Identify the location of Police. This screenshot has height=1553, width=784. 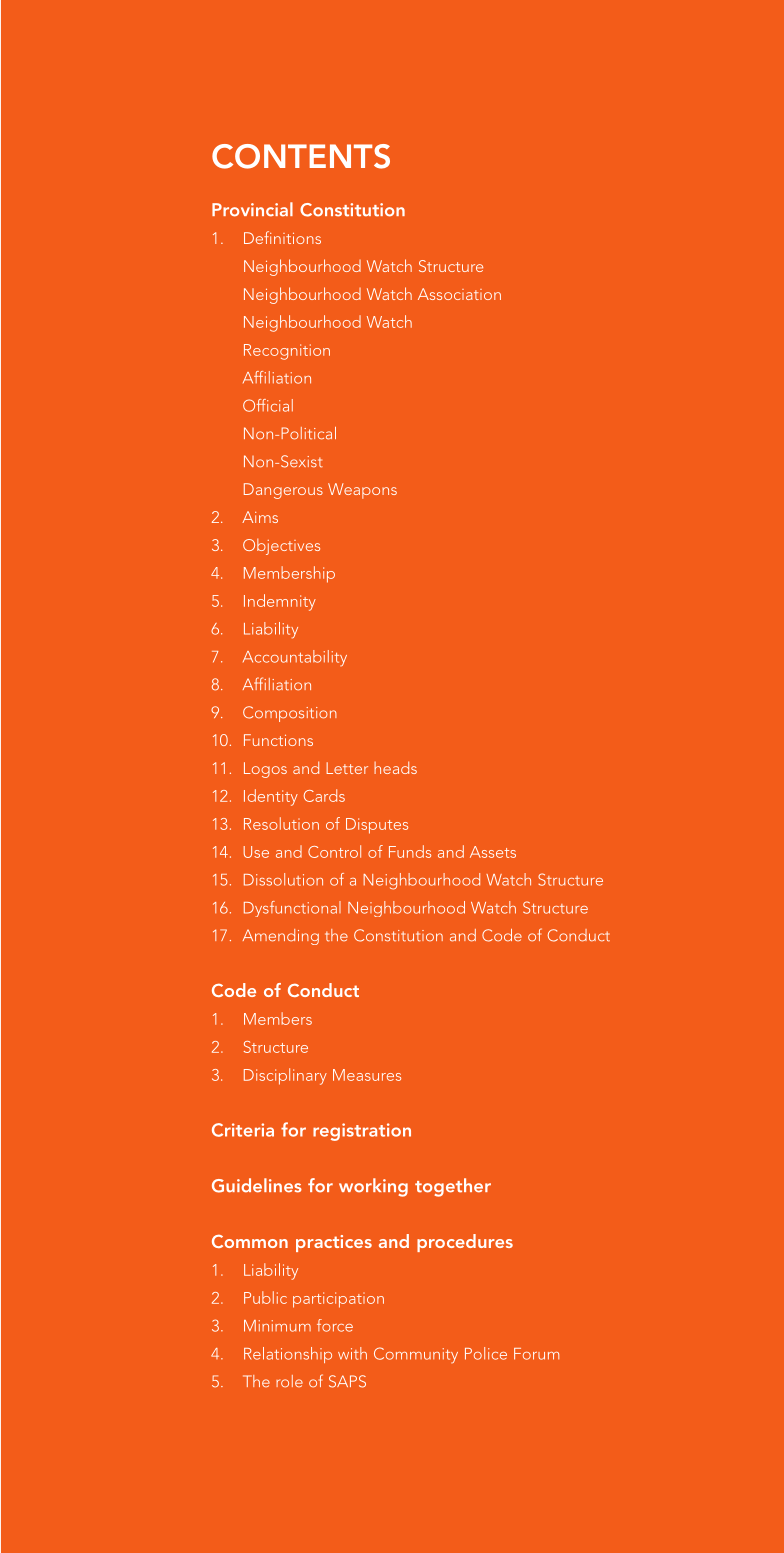
(486, 1353).
